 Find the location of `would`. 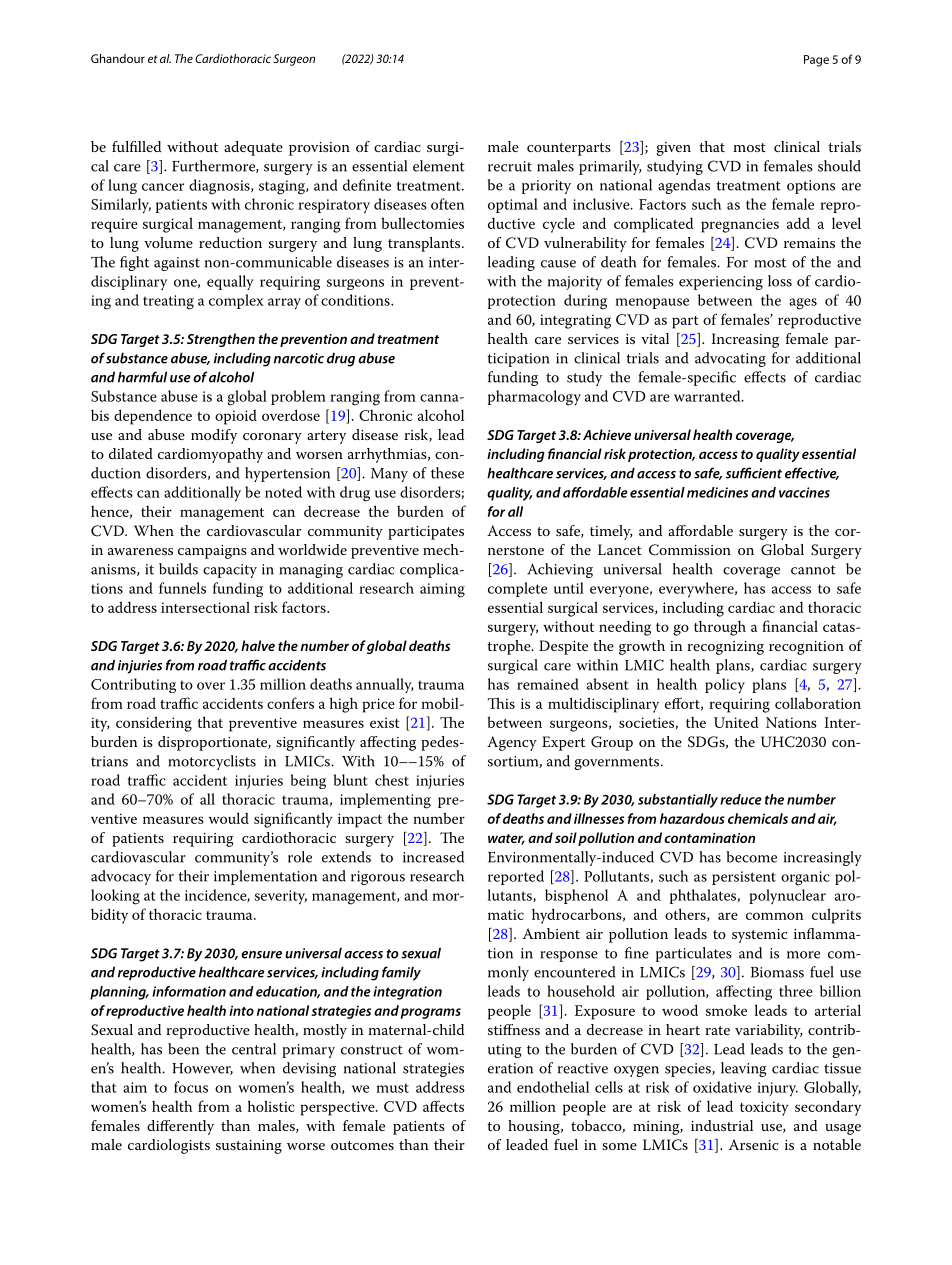

would is located at coordinates (229, 818).
